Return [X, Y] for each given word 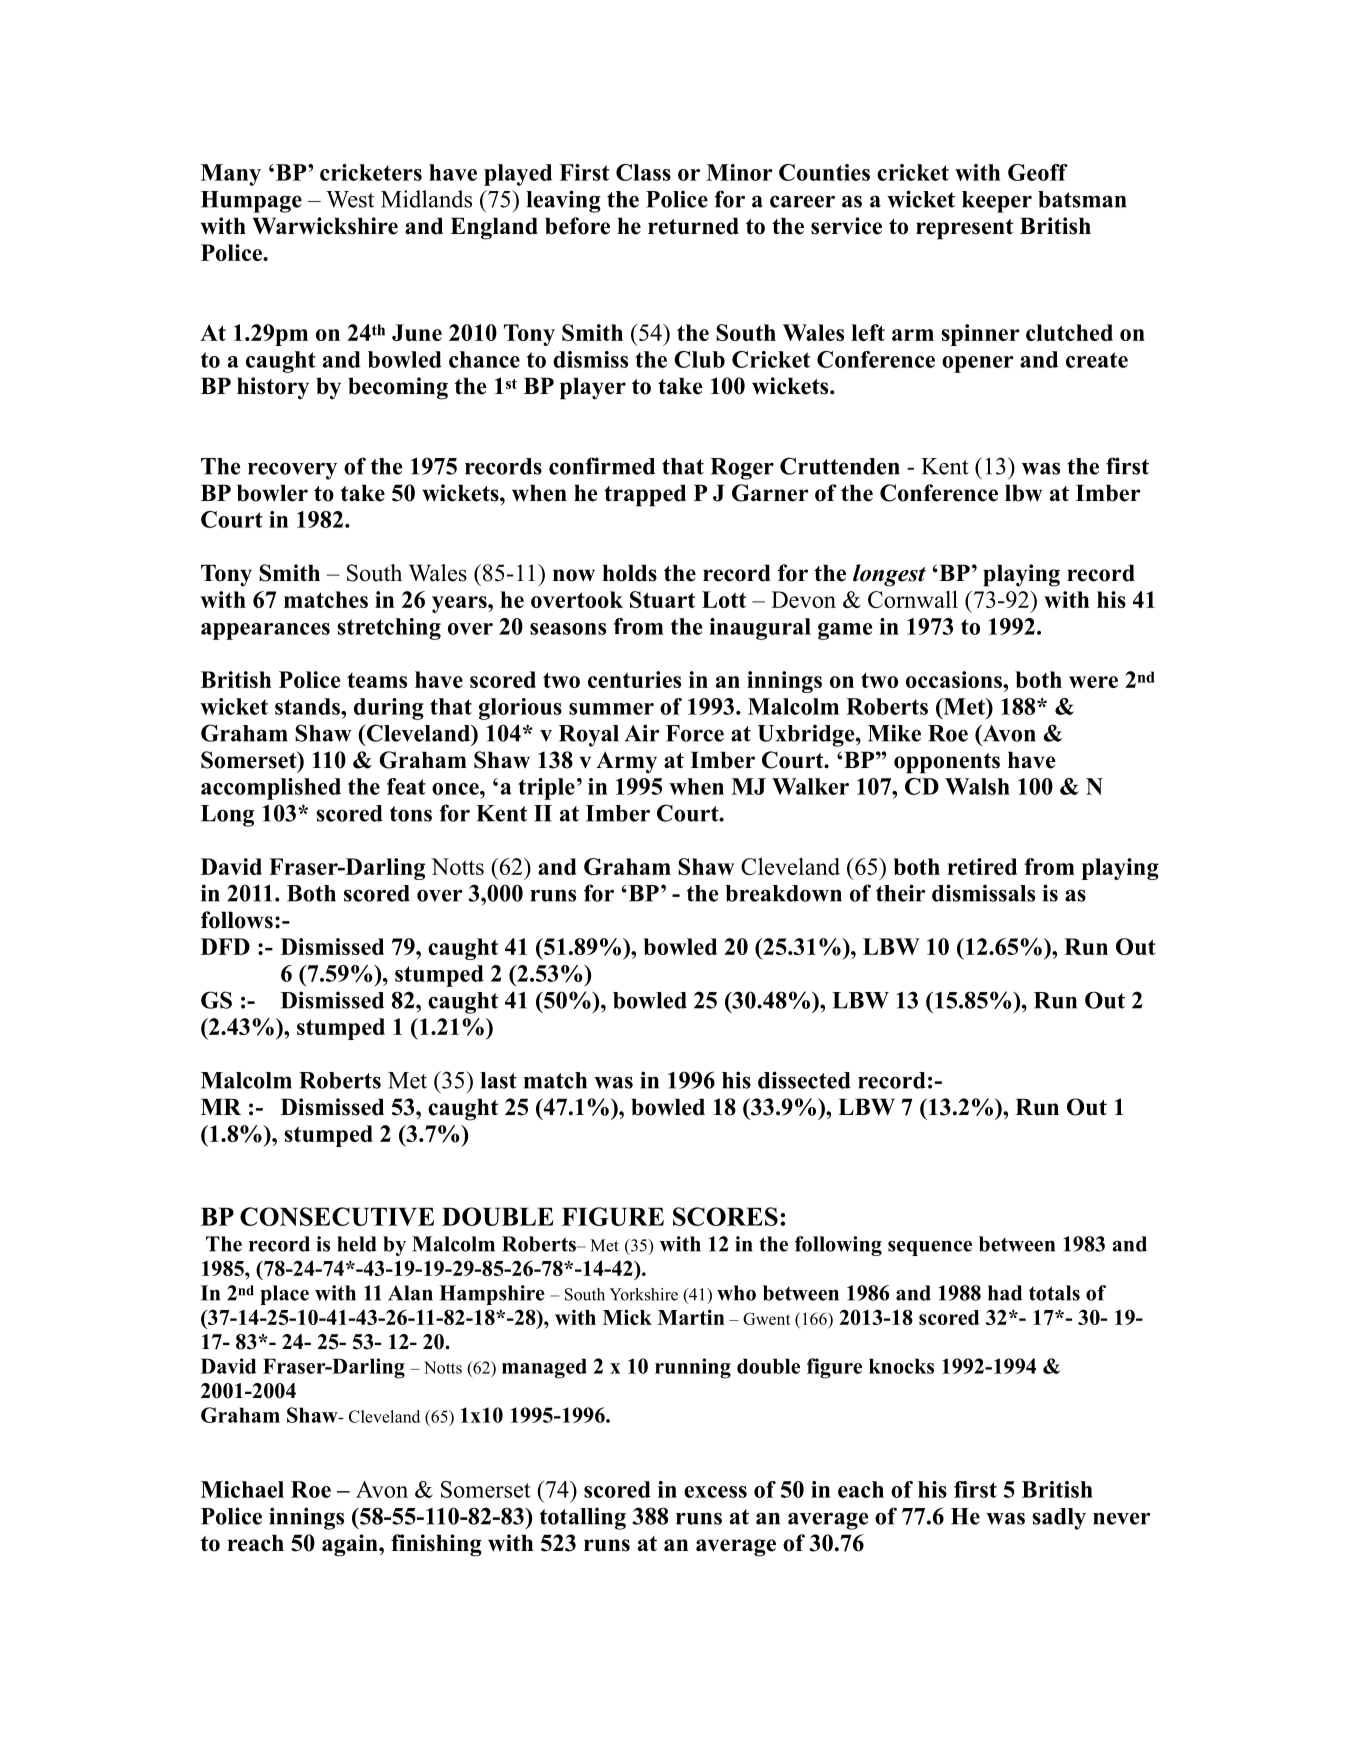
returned [693, 226]
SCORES [725, 1216]
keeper [997, 202]
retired [982, 866]
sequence [930, 1248]
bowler [272, 493]
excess [715, 1492]
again [351, 1545]
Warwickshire [325, 226]
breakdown [783, 893]
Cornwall [913, 599]
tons [411, 814]
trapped [645, 495]
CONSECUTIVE [337, 1216]
